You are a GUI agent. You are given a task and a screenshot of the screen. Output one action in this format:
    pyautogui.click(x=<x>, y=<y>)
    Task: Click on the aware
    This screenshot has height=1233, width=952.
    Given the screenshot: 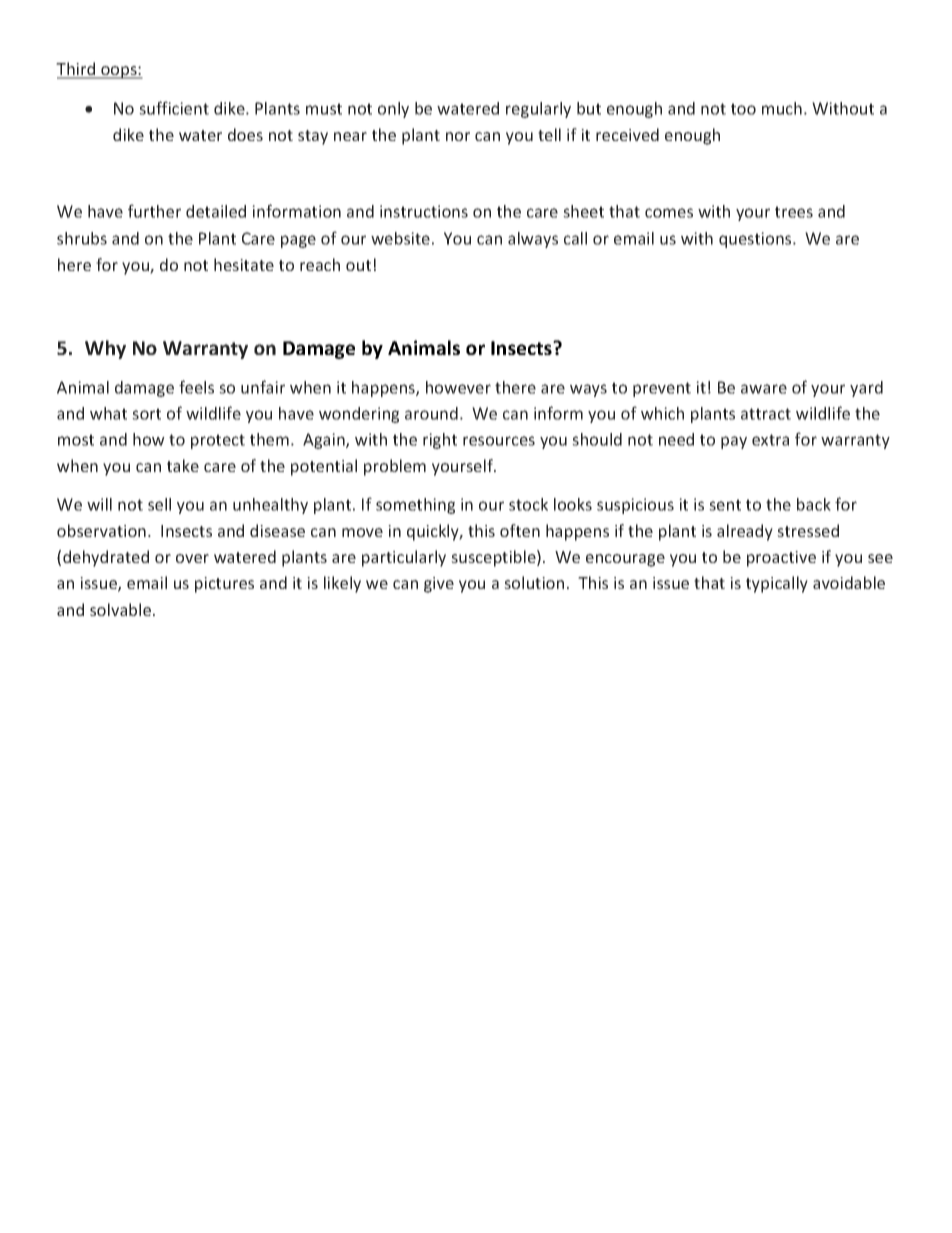 What is the action you would take?
    pyautogui.click(x=764, y=389)
